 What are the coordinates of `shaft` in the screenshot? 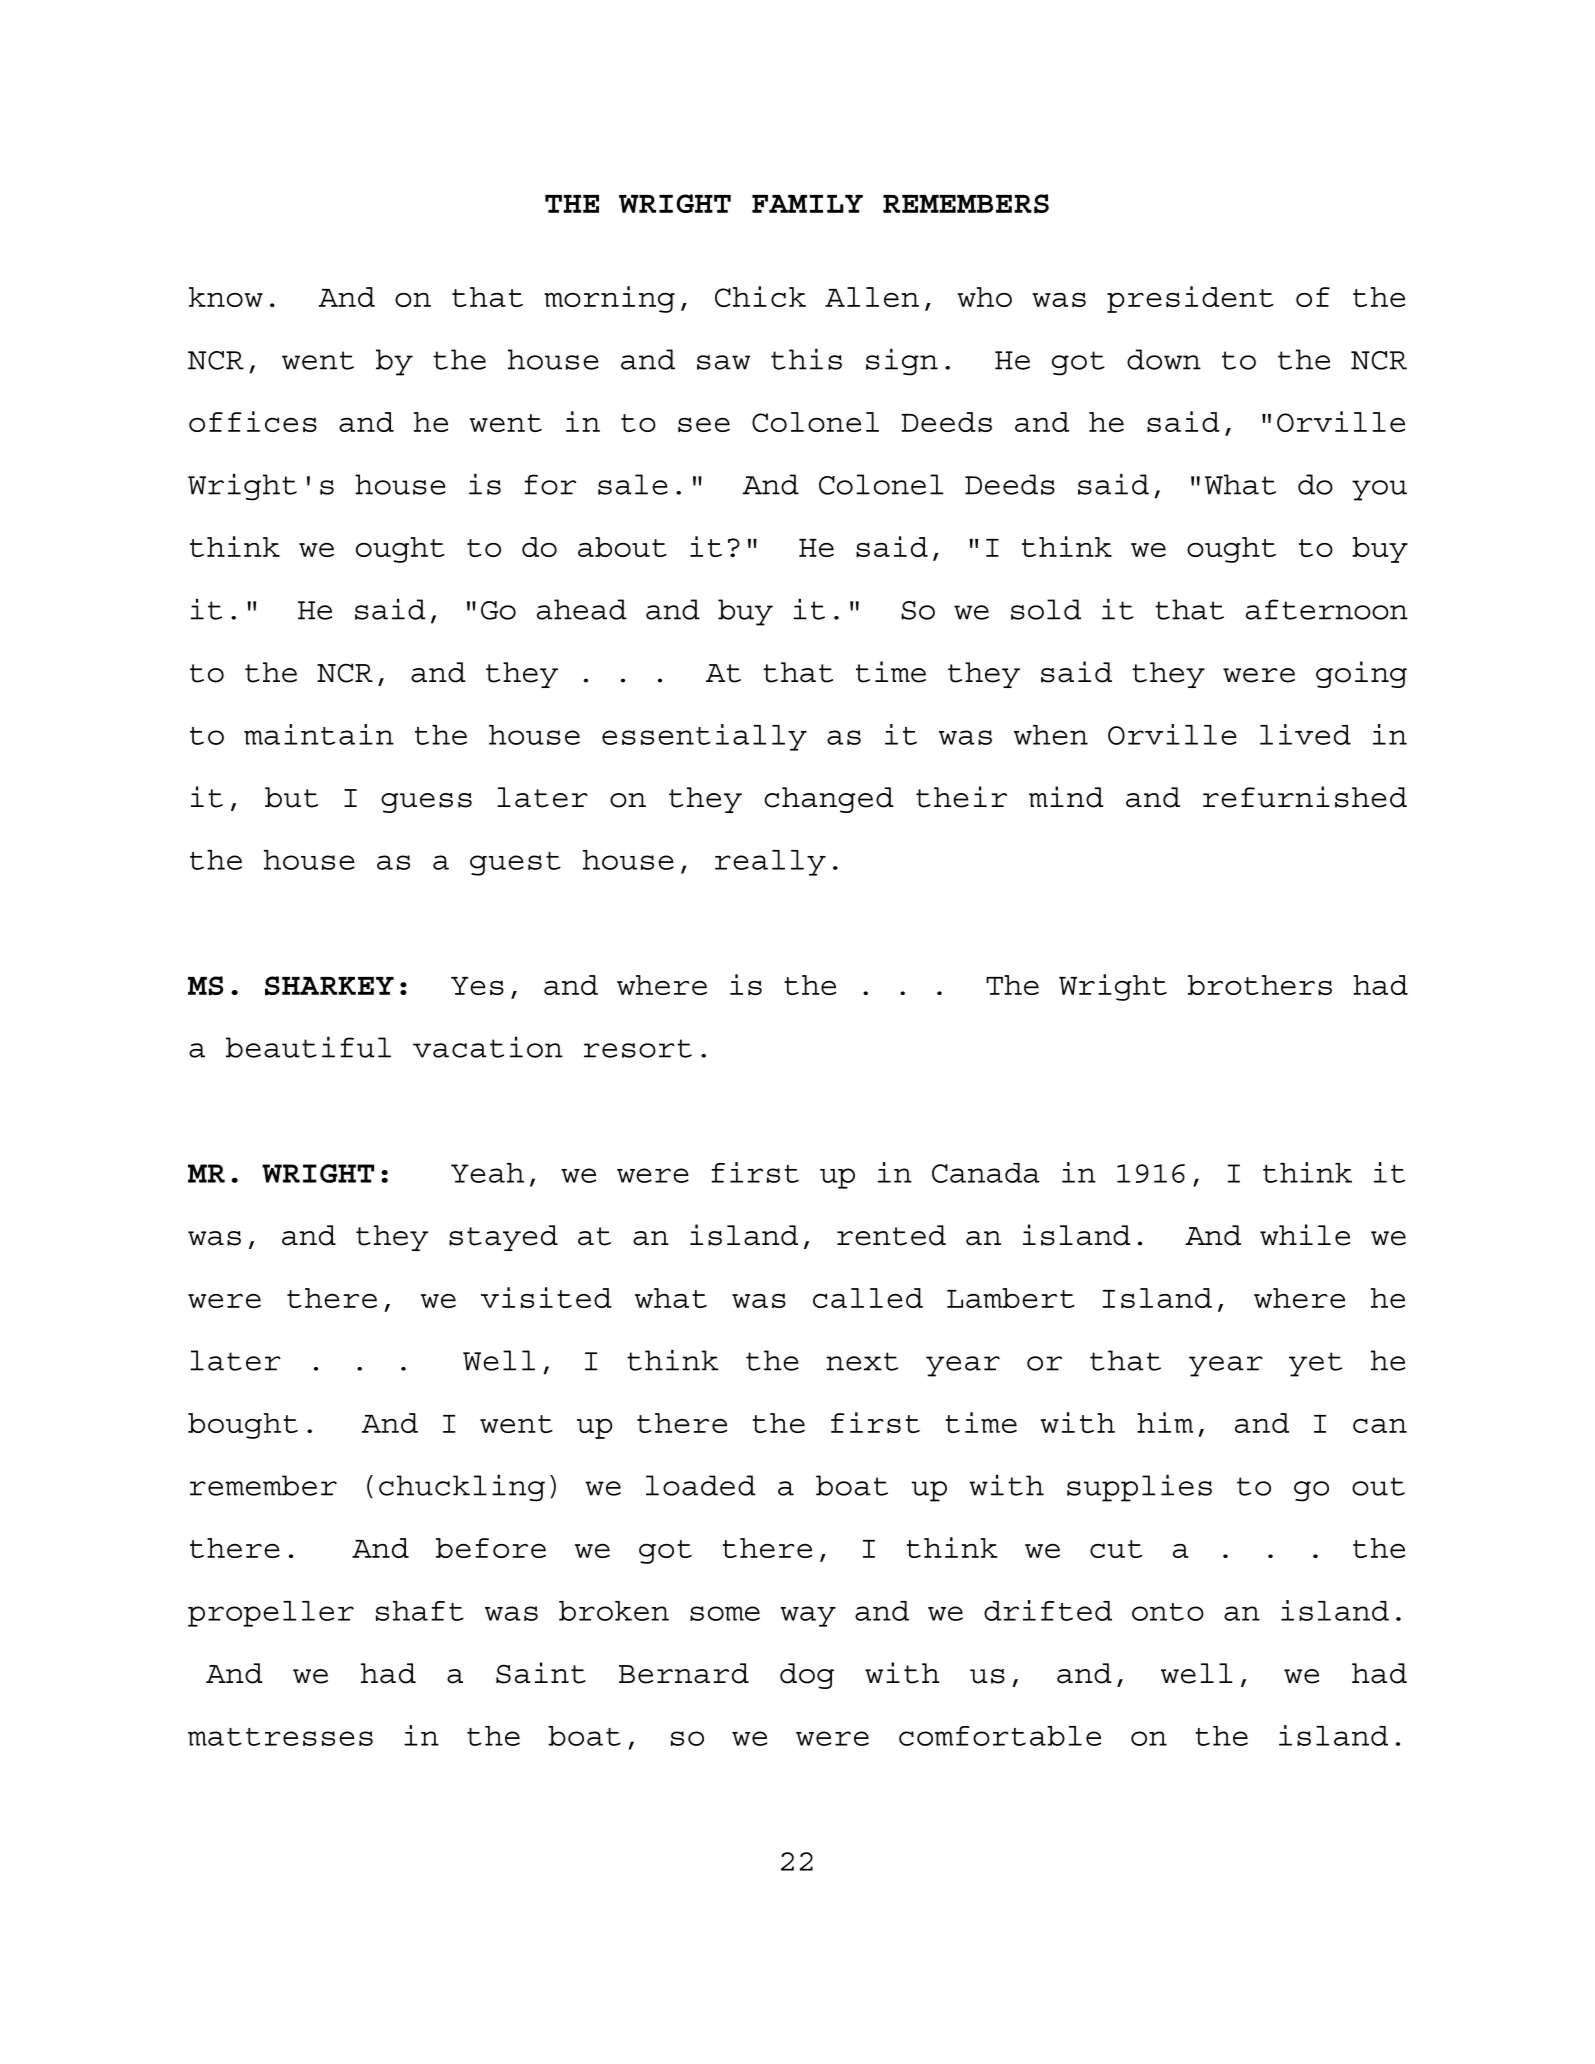 It's located at (420, 1611).
